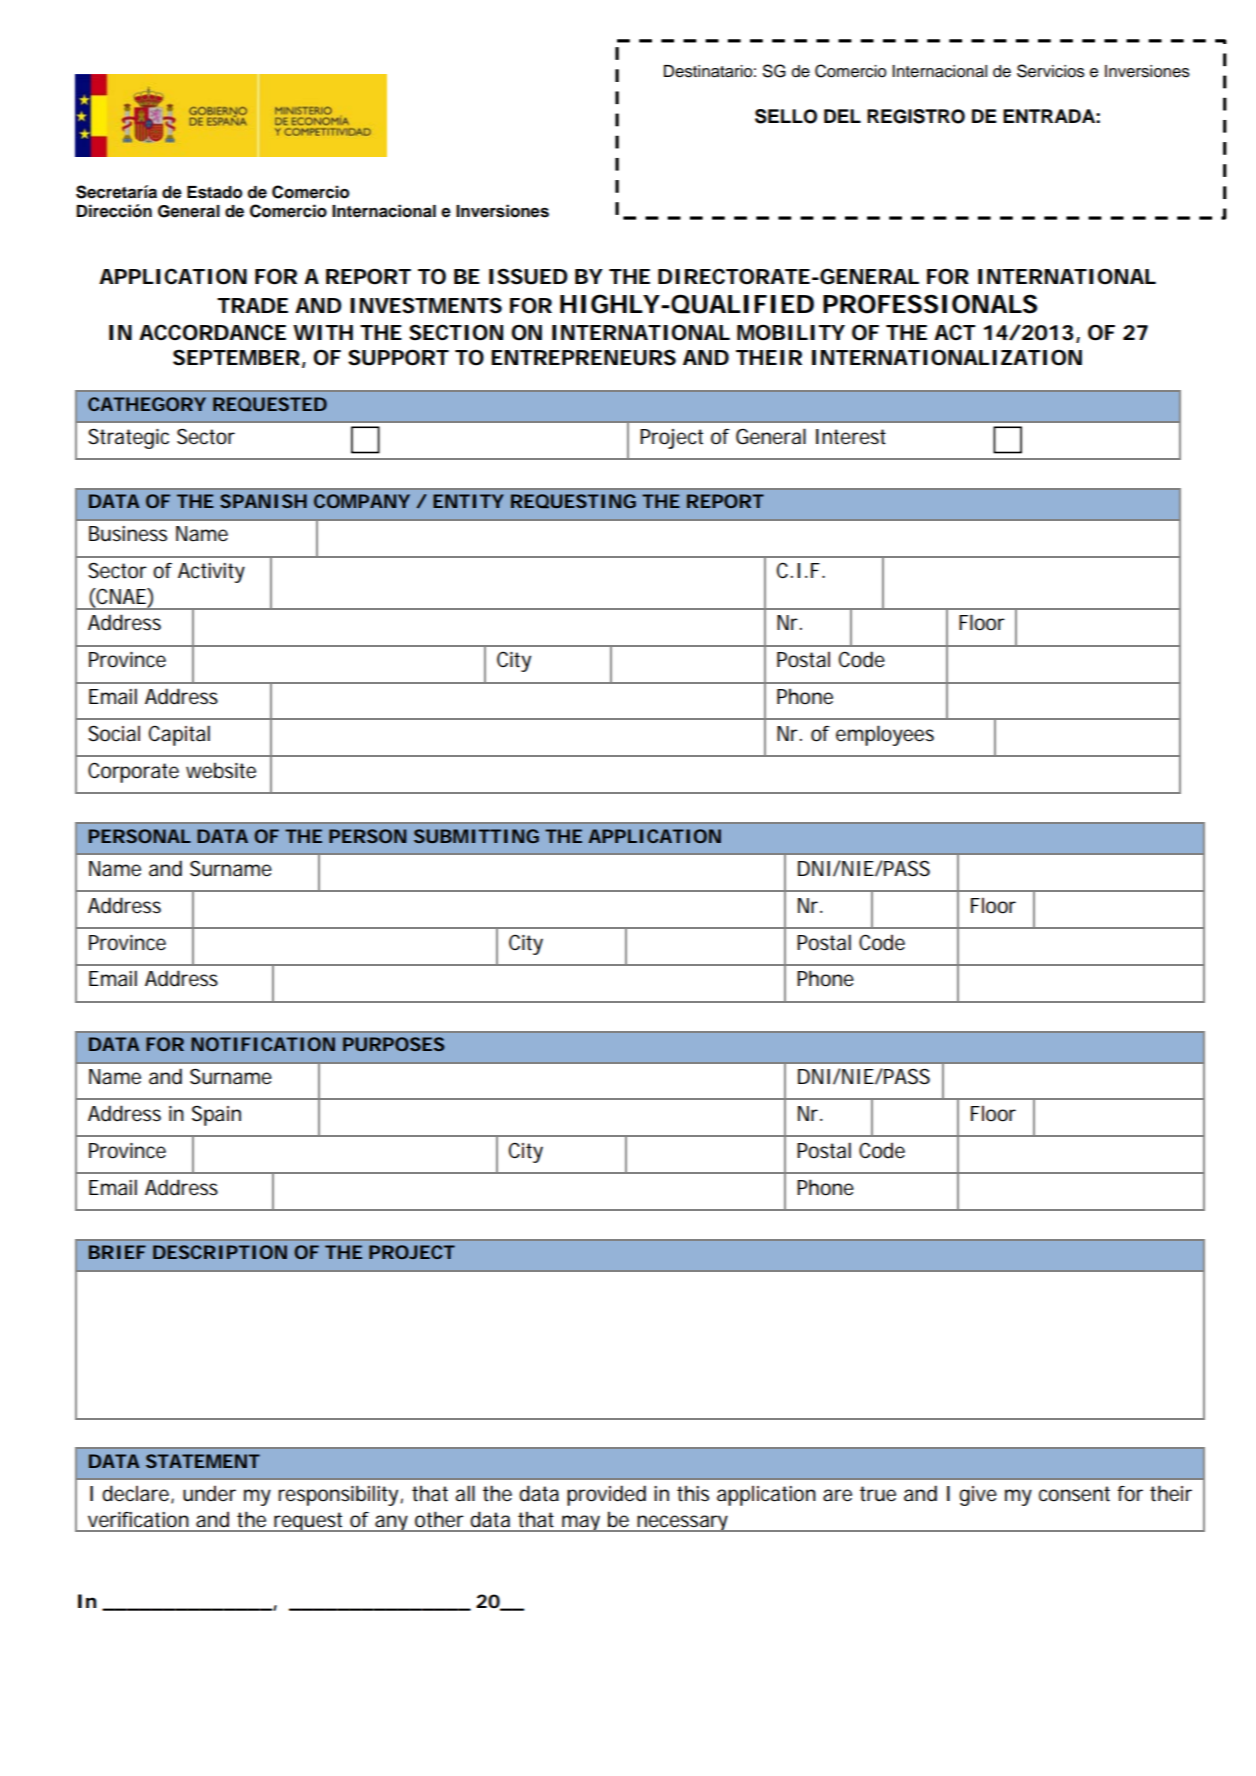 The width and height of the screenshot is (1256, 1776). Describe the element at coordinates (468, 501) in the screenshot. I see `ENTITY` at that location.
